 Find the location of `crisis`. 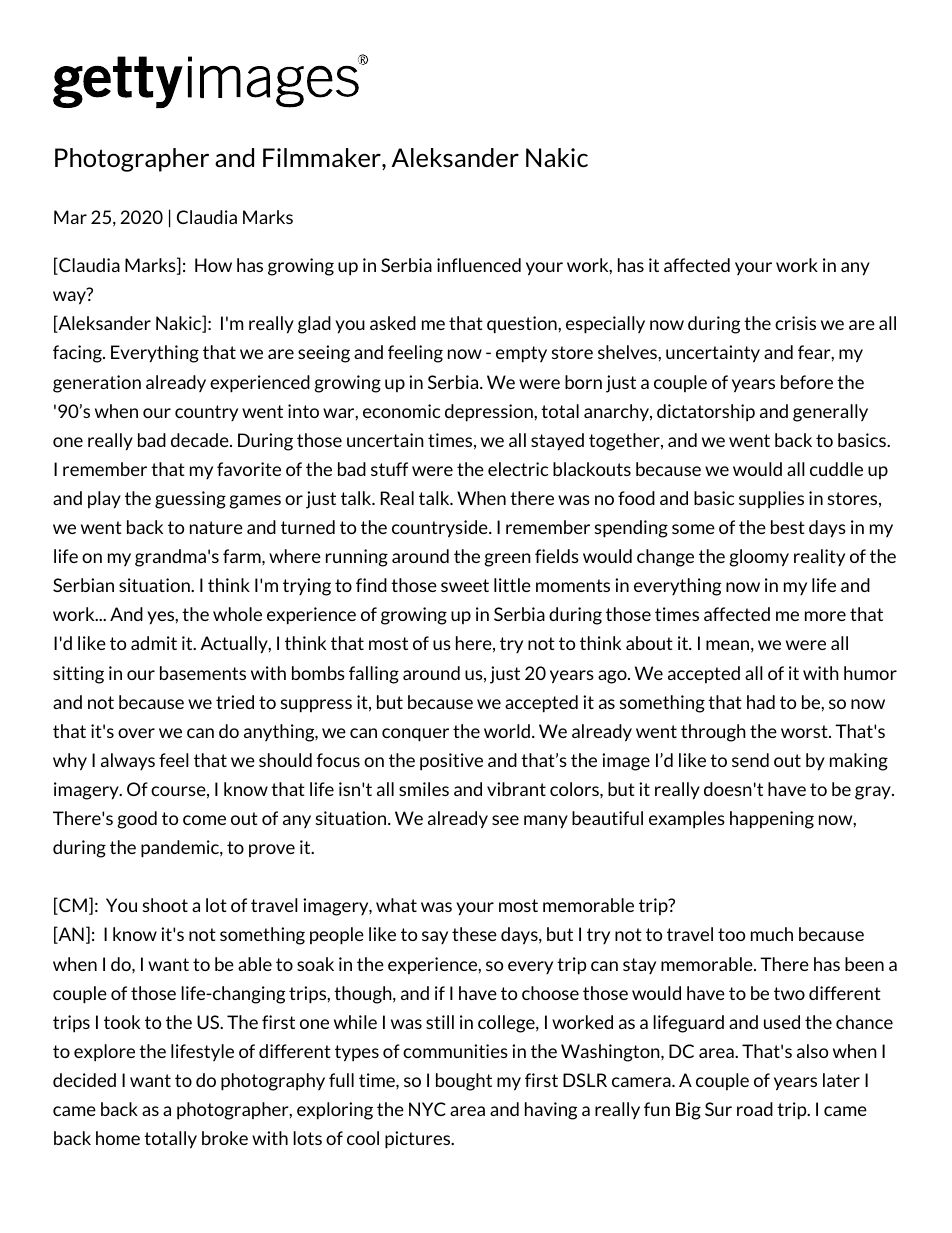

crisis is located at coordinates (795, 323).
